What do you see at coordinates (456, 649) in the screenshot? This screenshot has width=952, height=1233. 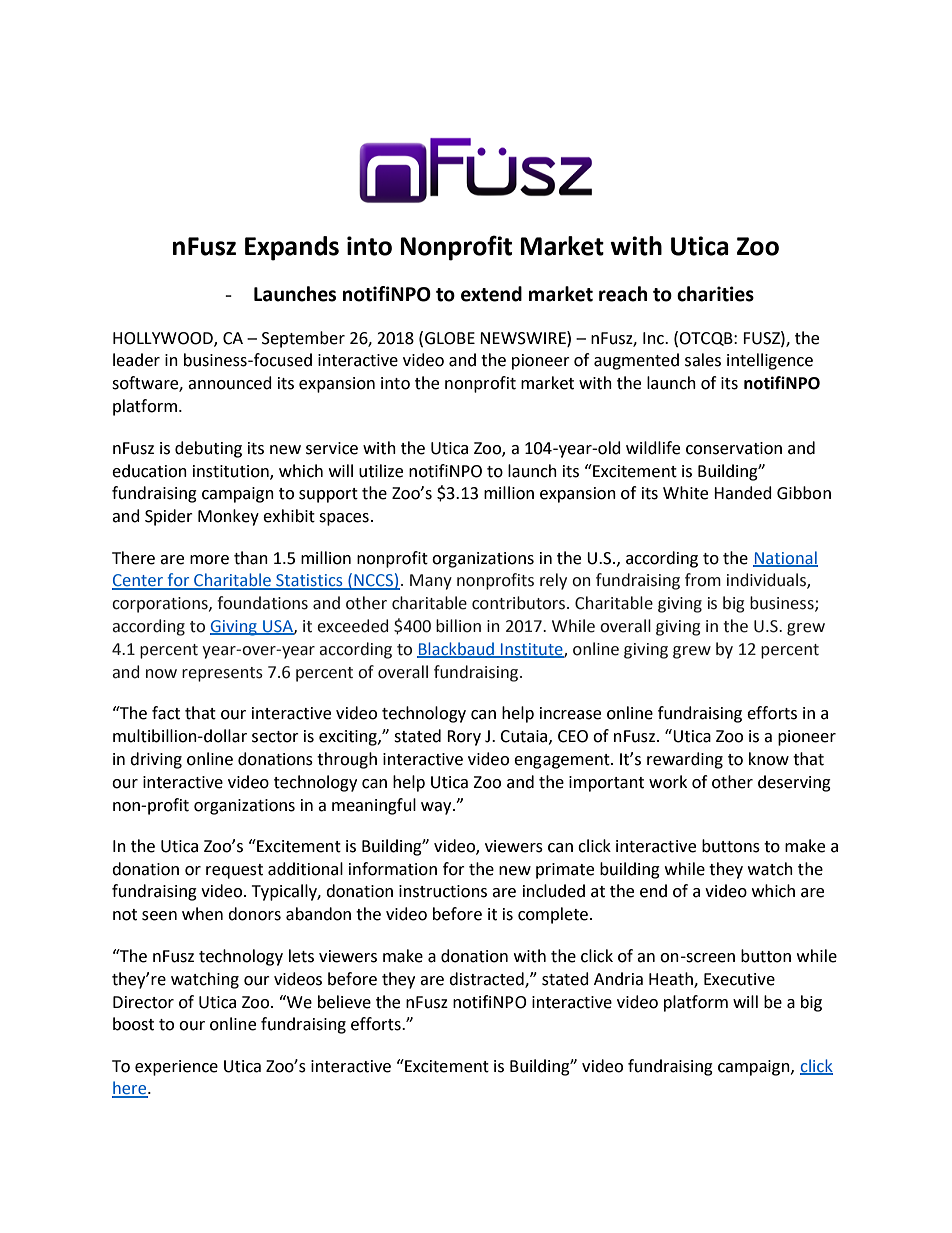 I see `Blackbaud` at bounding box center [456, 649].
